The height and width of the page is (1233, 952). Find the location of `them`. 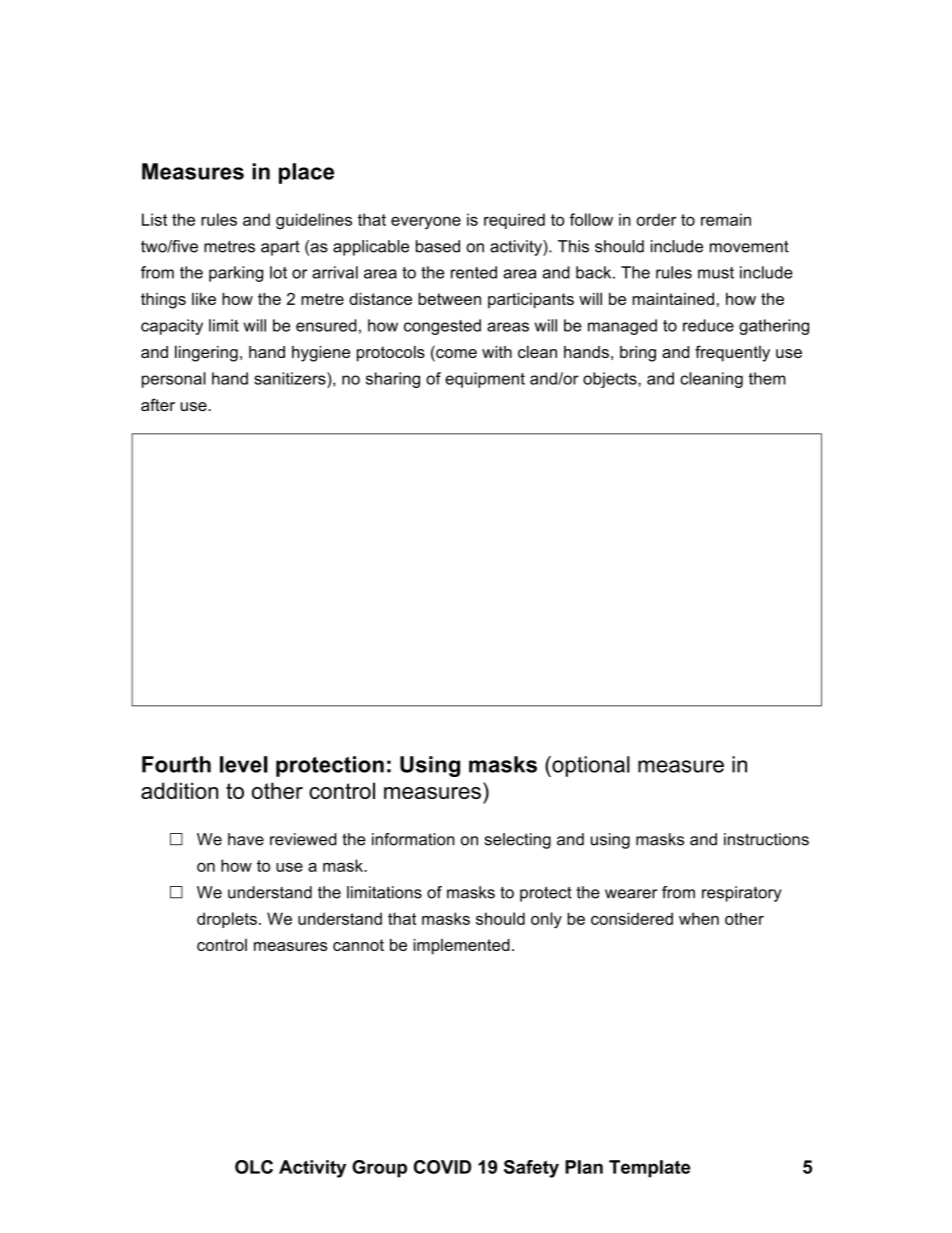

them is located at coordinates (767, 378).
